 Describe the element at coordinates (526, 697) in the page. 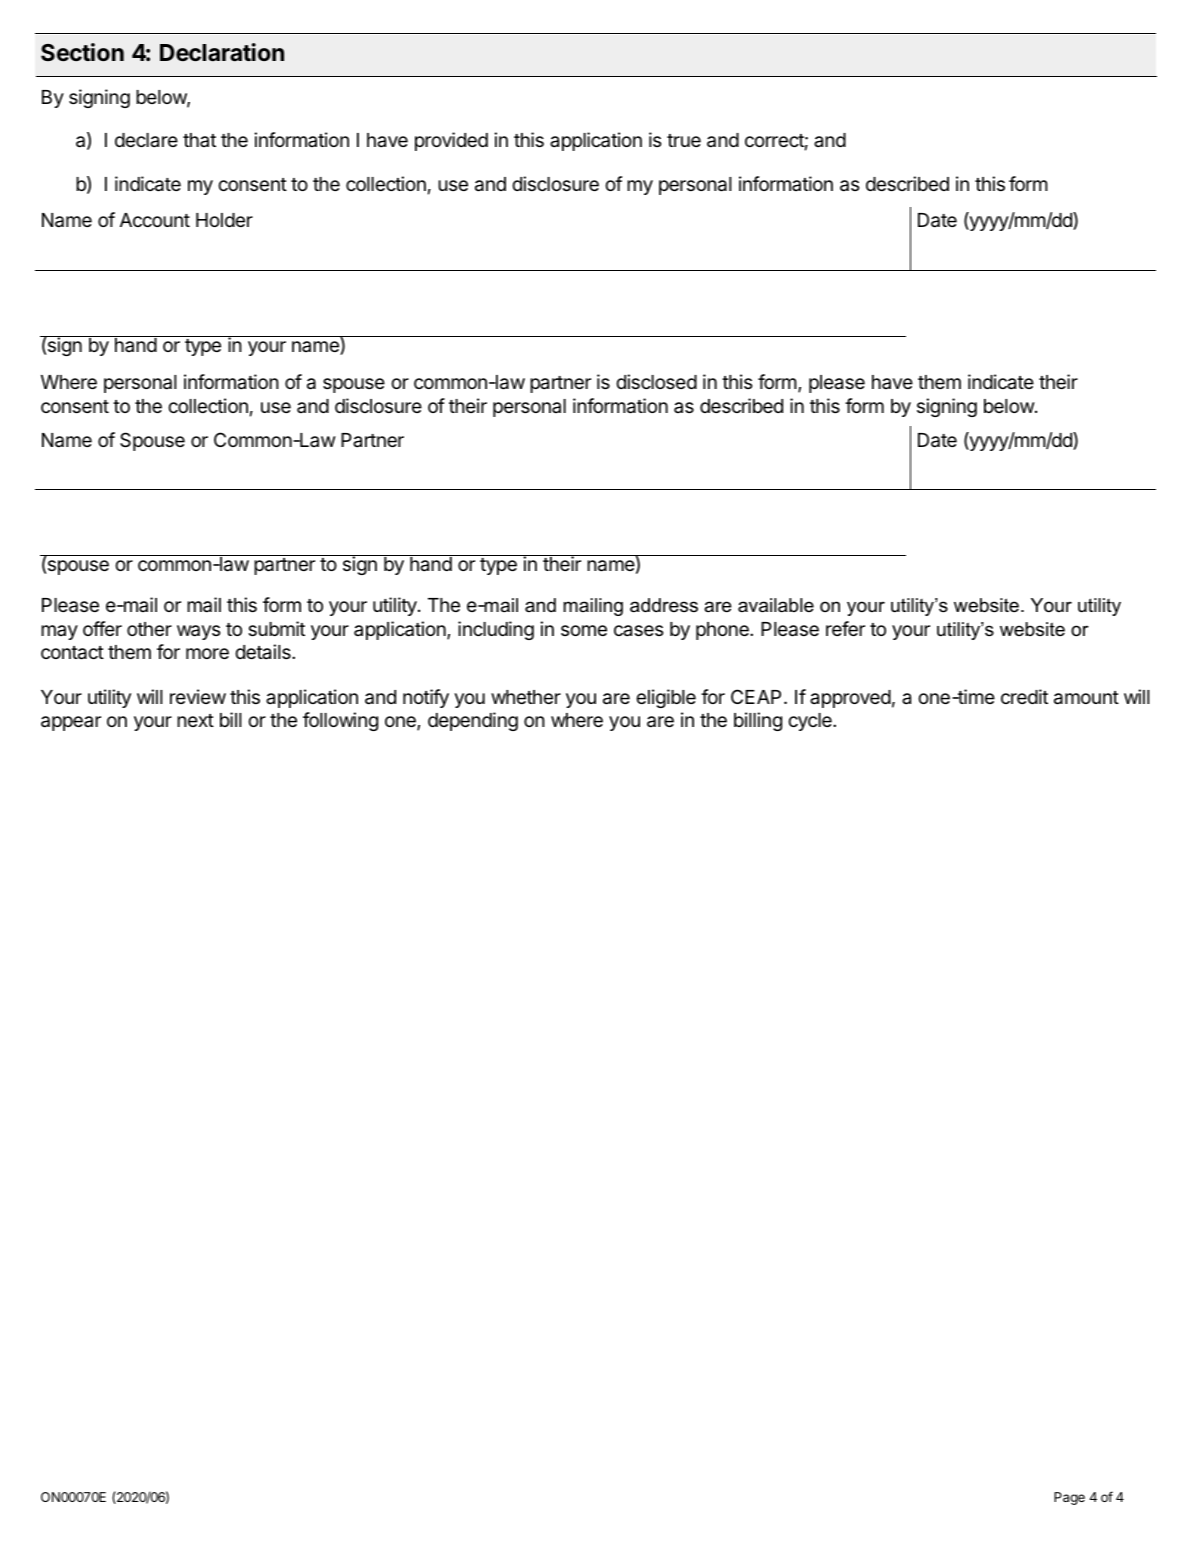

I see `whether` at that location.
